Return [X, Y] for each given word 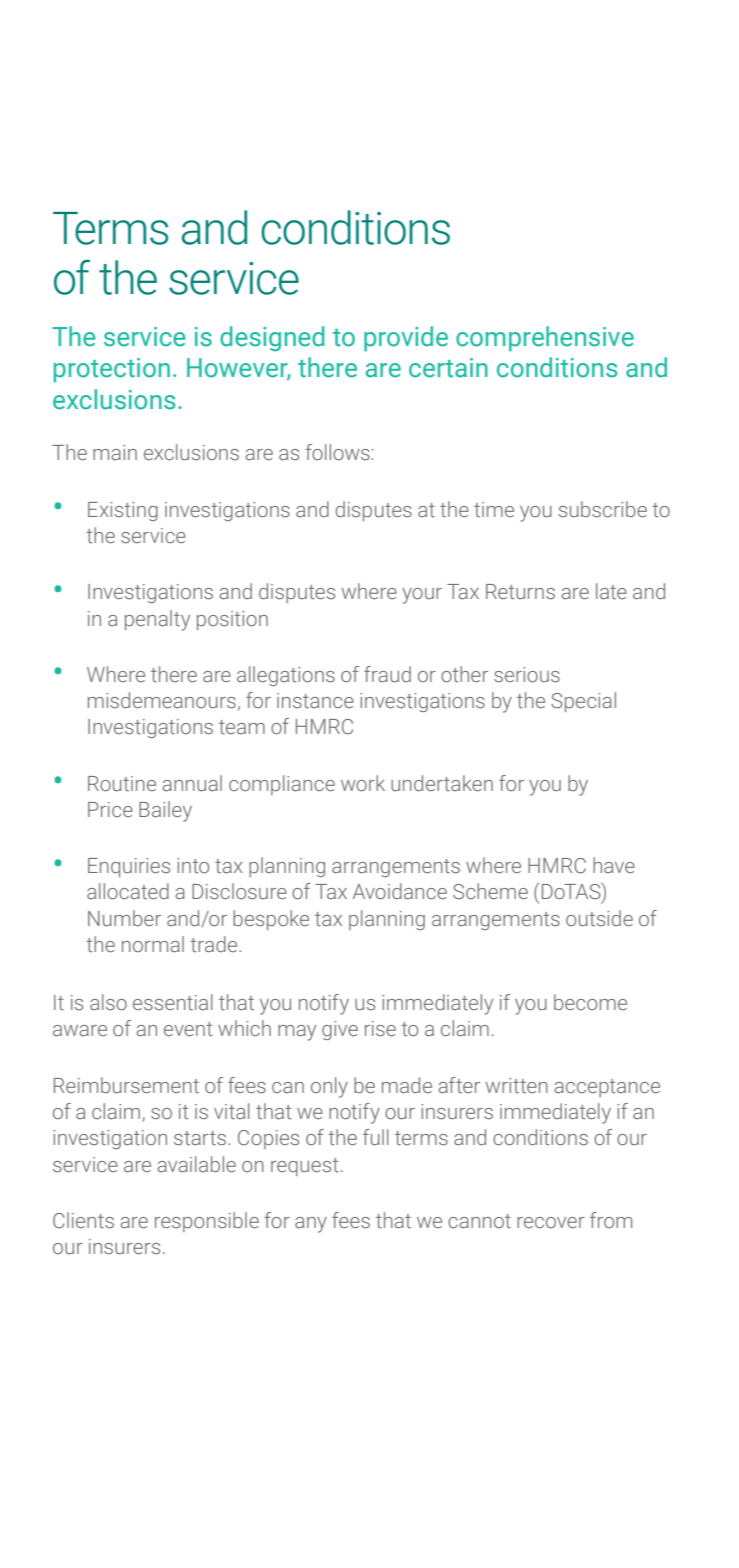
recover [551, 1222]
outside [599, 918]
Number [124, 918]
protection [112, 370]
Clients [83, 1220]
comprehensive [545, 339]
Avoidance [400, 891]
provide [406, 339]
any [311, 1225]
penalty [157, 620]
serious [527, 675]
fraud [387, 674]
